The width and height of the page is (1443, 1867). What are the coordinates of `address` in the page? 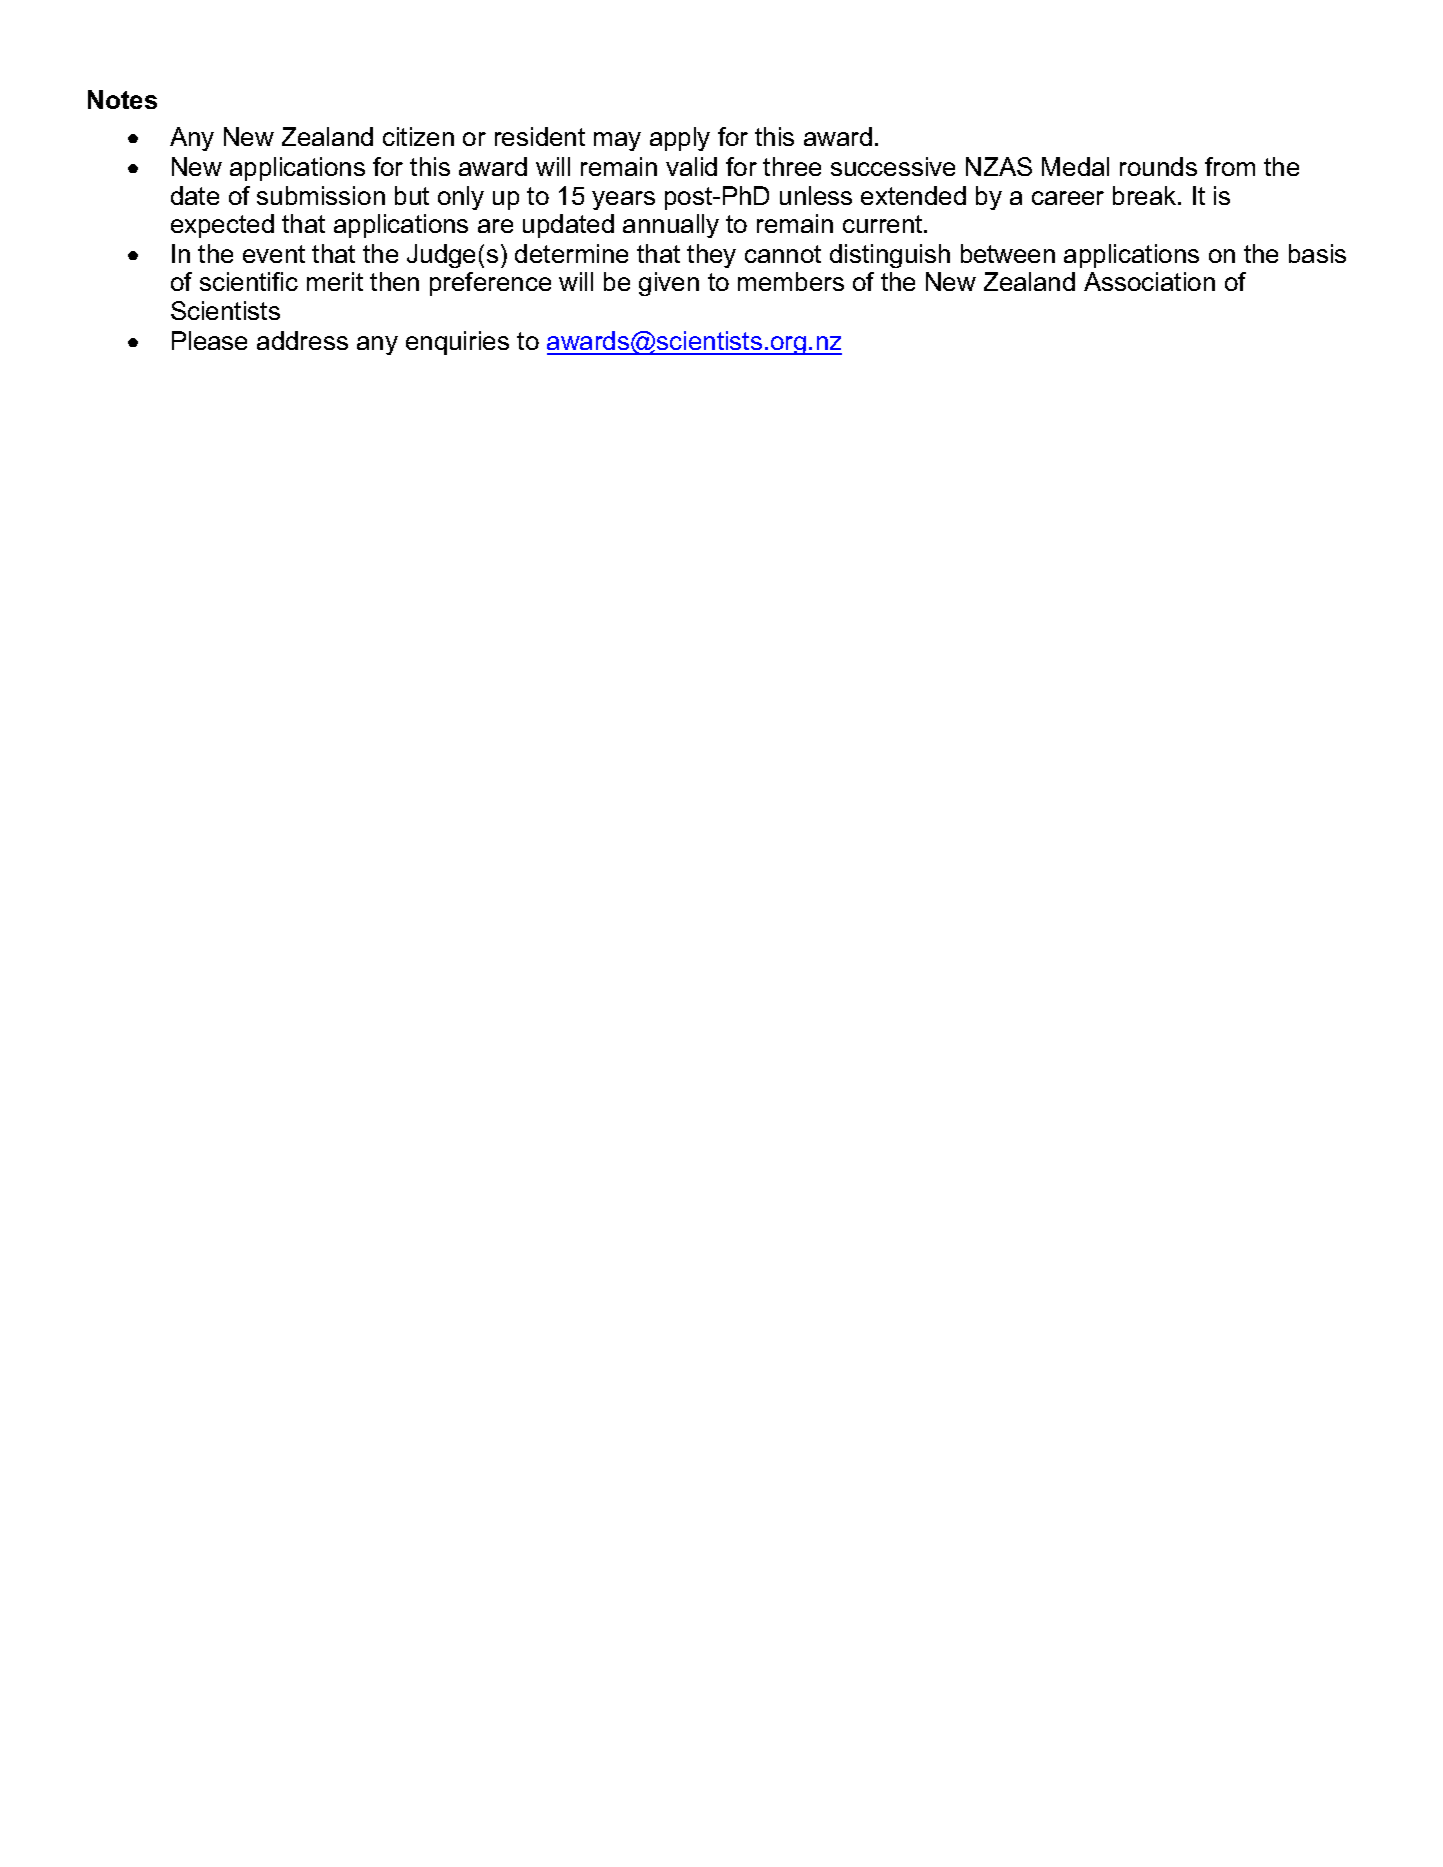 It's located at (302, 340).
